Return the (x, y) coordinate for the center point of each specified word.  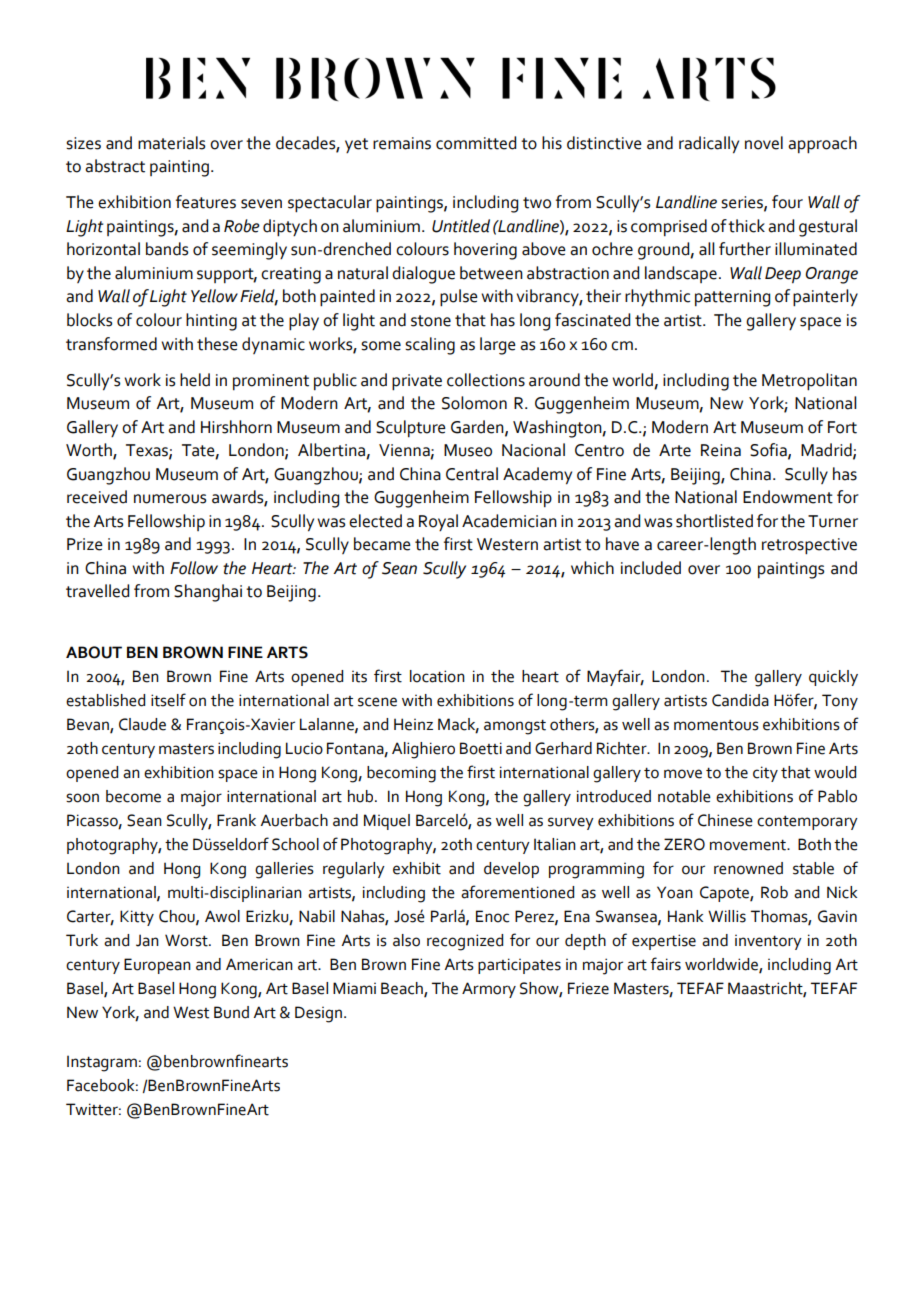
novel (764, 143)
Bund (231, 1012)
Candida (740, 700)
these (217, 344)
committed (476, 143)
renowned (748, 868)
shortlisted (714, 521)
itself (168, 700)
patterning (732, 298)
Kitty (137, 918)
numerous (170, 499)
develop (511, 870)
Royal (438, 522)
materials (171, 143)
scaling (430, 346)
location (437, 676)
